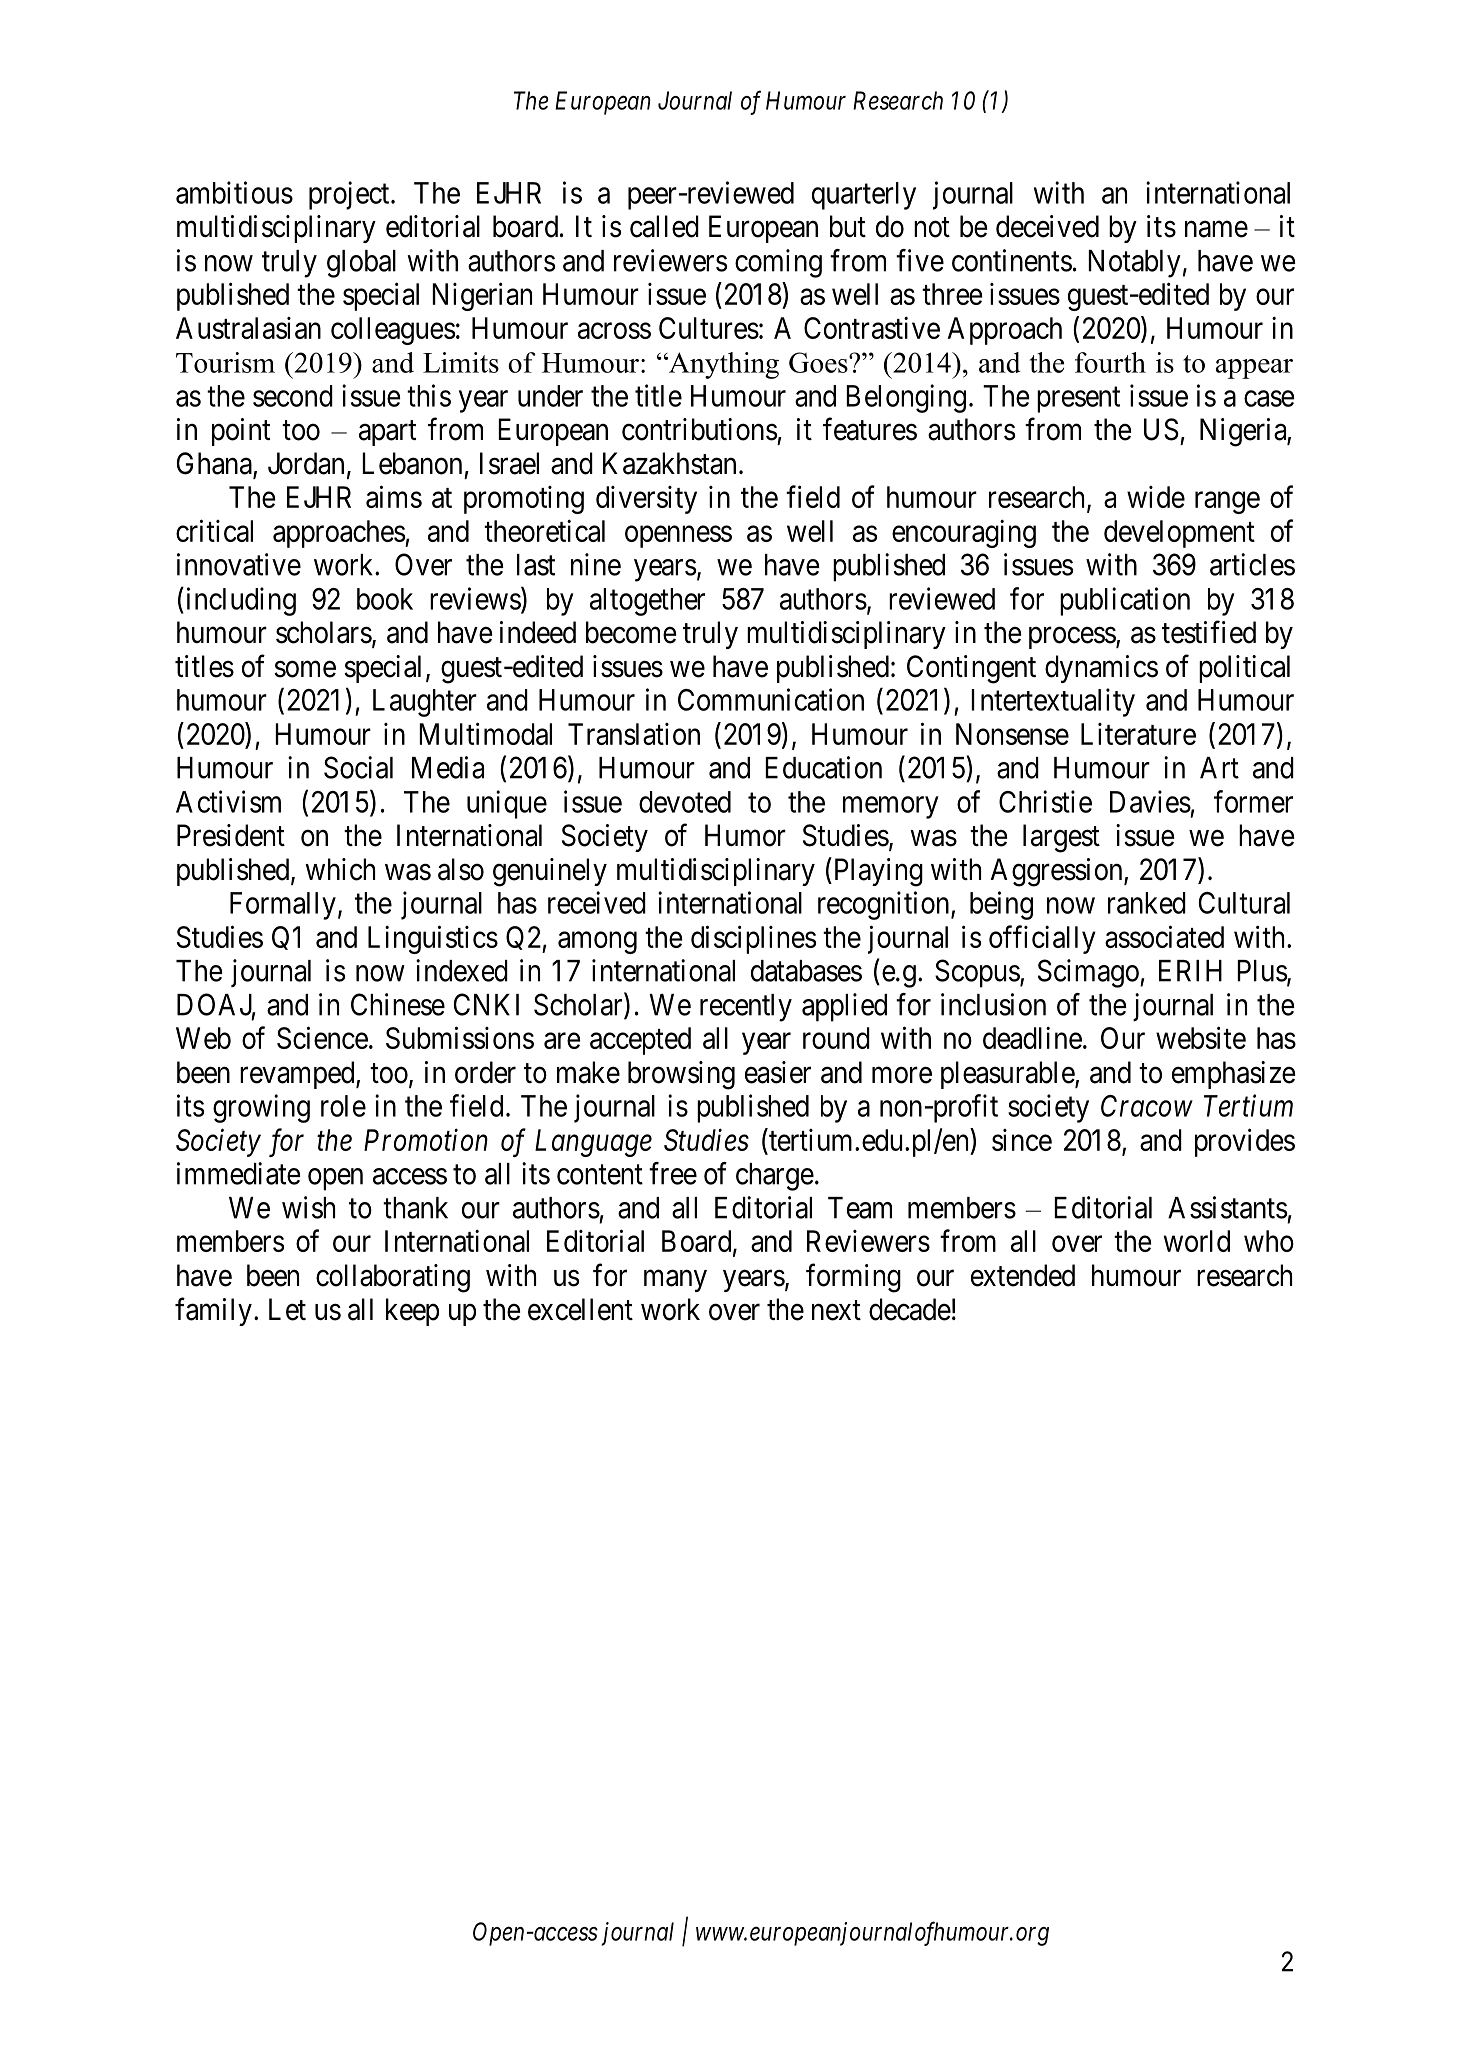 This document has width=1459, height=2063. I want to click on website, so click(1201, 1037).
